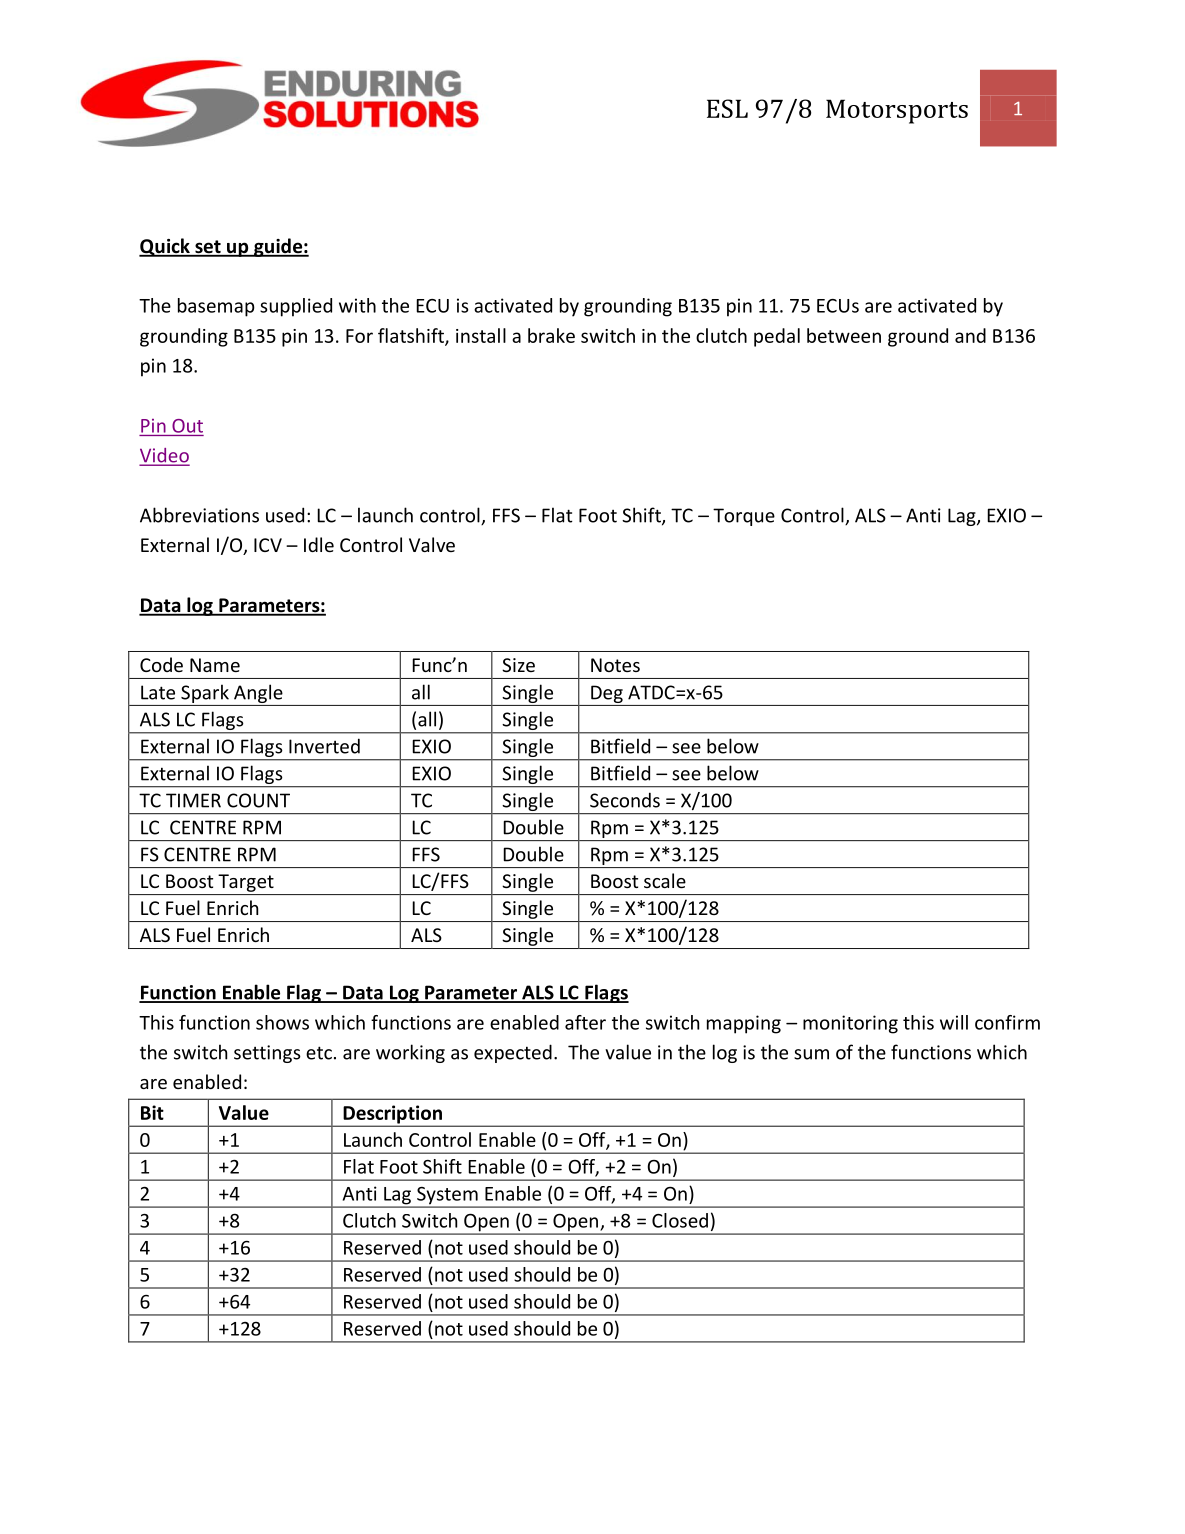 This image has height=1534, width=1185. I want to click on COUNT, so click(258, 800).
